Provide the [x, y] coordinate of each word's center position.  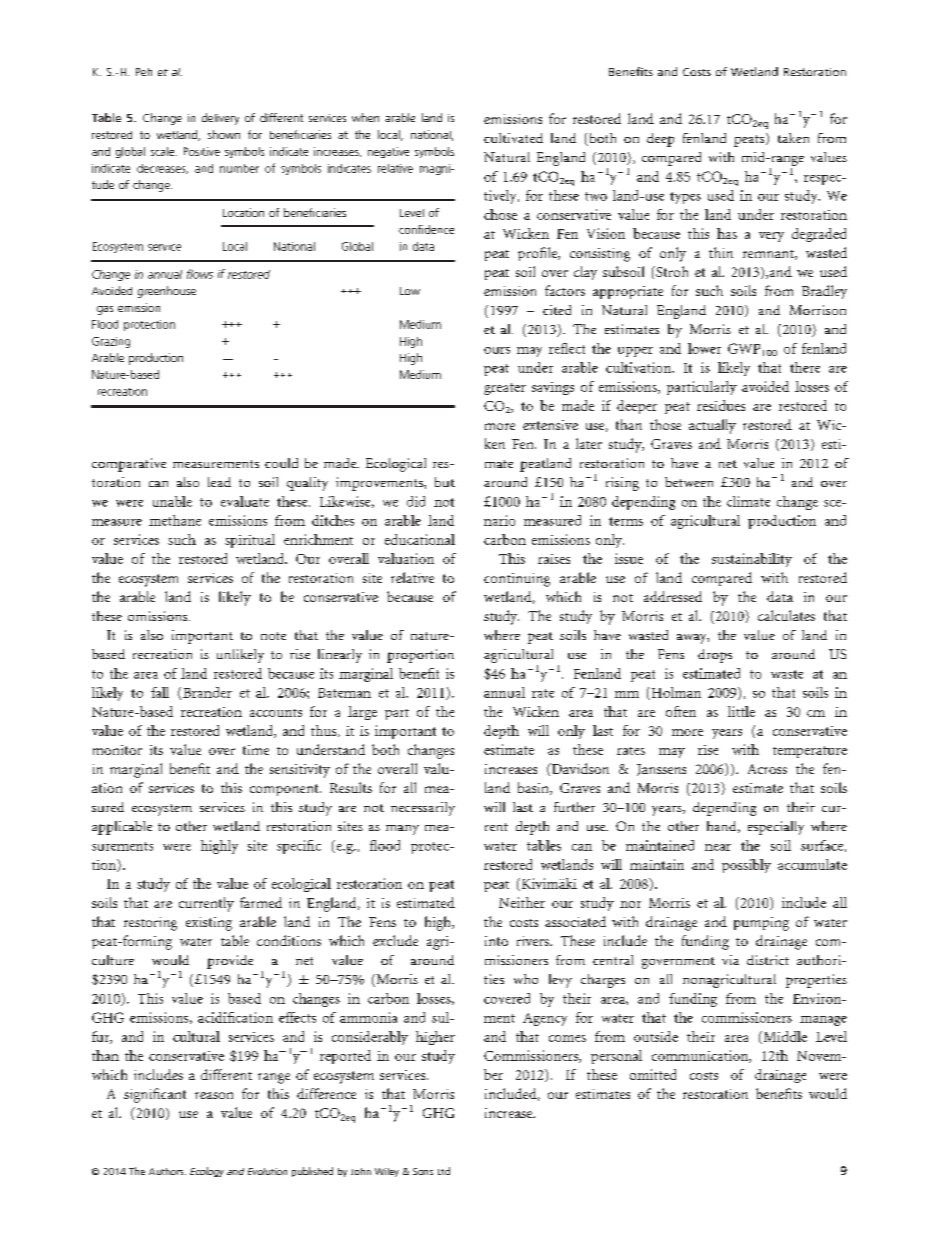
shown [224, 134]
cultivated [513, 138]
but [445, 482]
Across [767, 769]
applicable [122, 828]
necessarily [423, 809]
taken [793, 138]
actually [712, 426]
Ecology [207, 1172]
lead [219, 482]
